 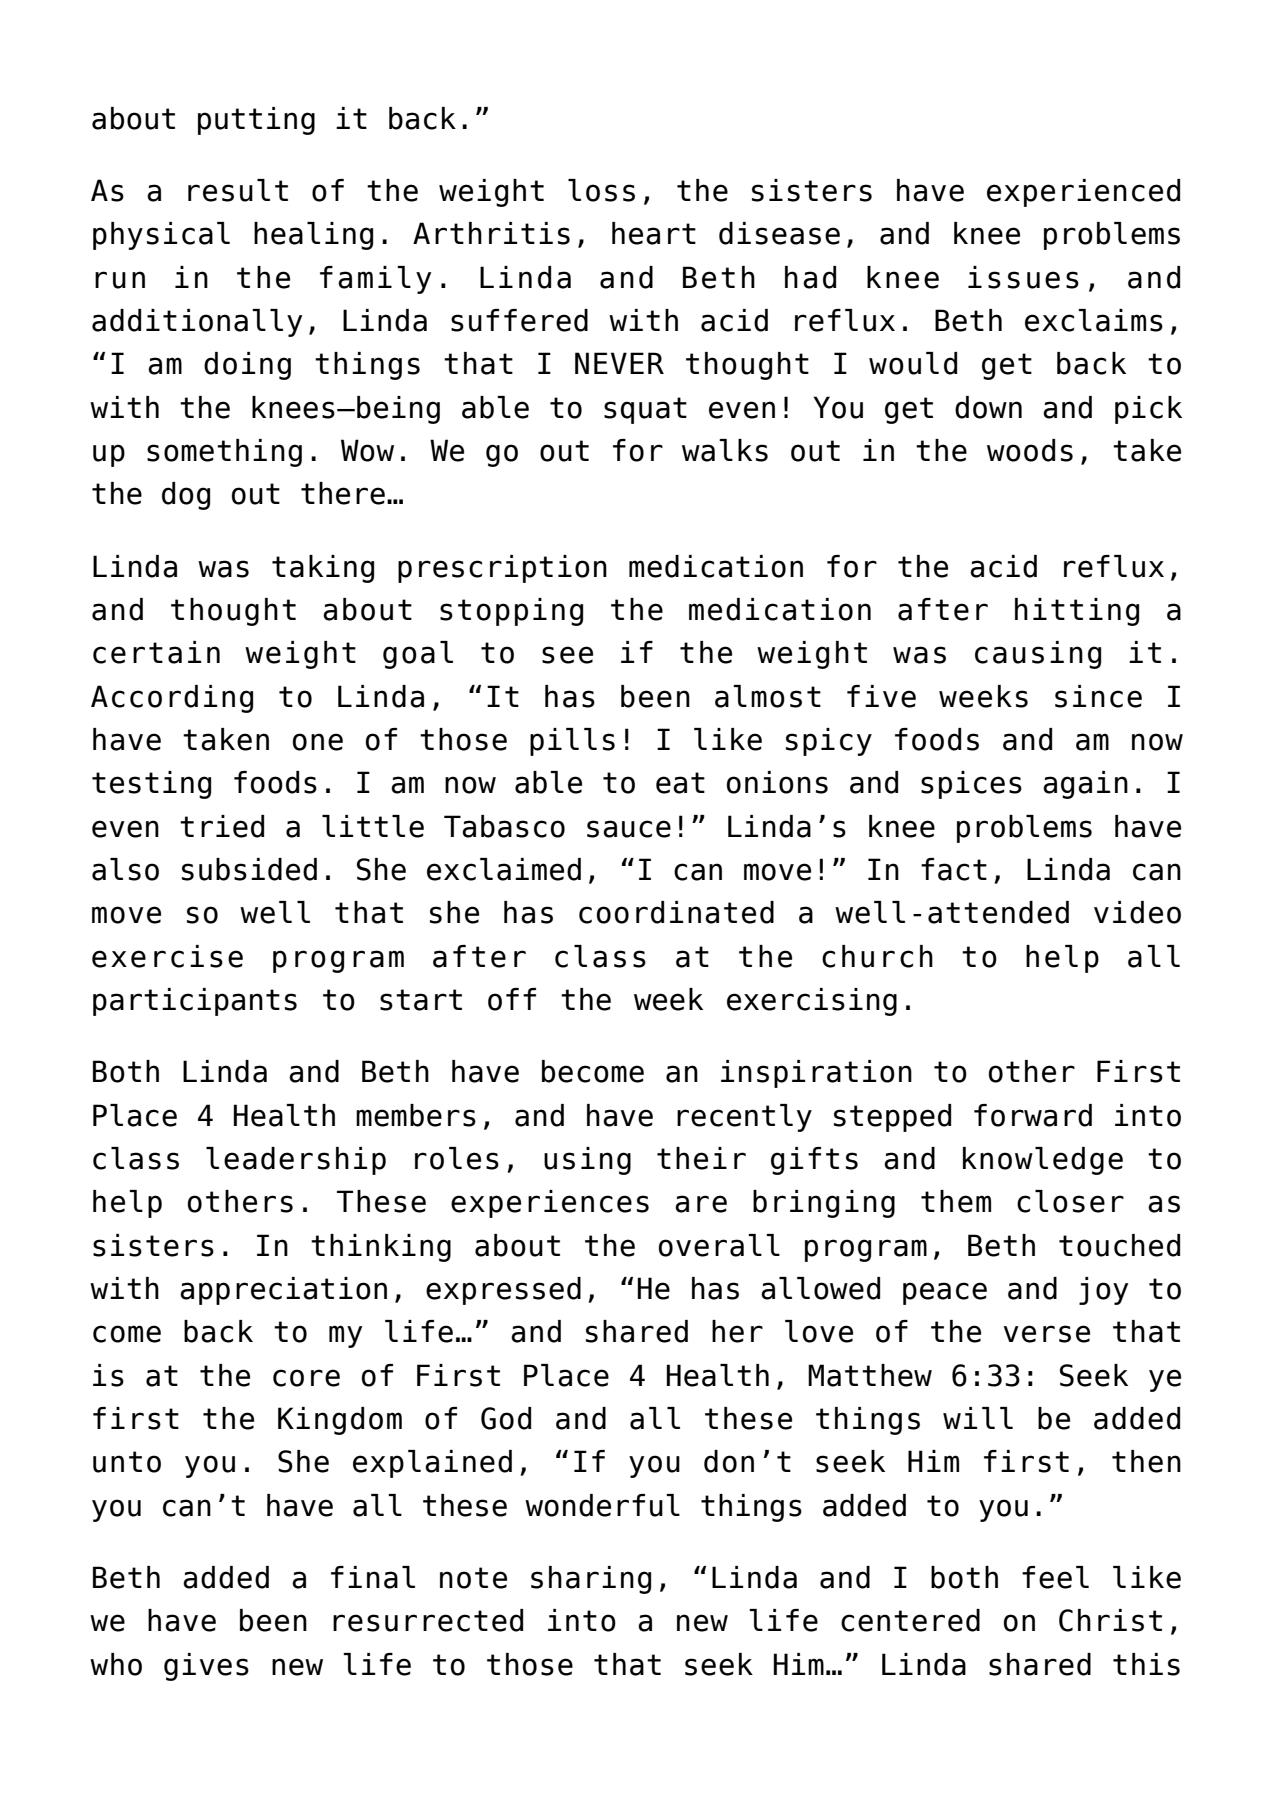 I want to click on loss, so click(x=601, y=190).
